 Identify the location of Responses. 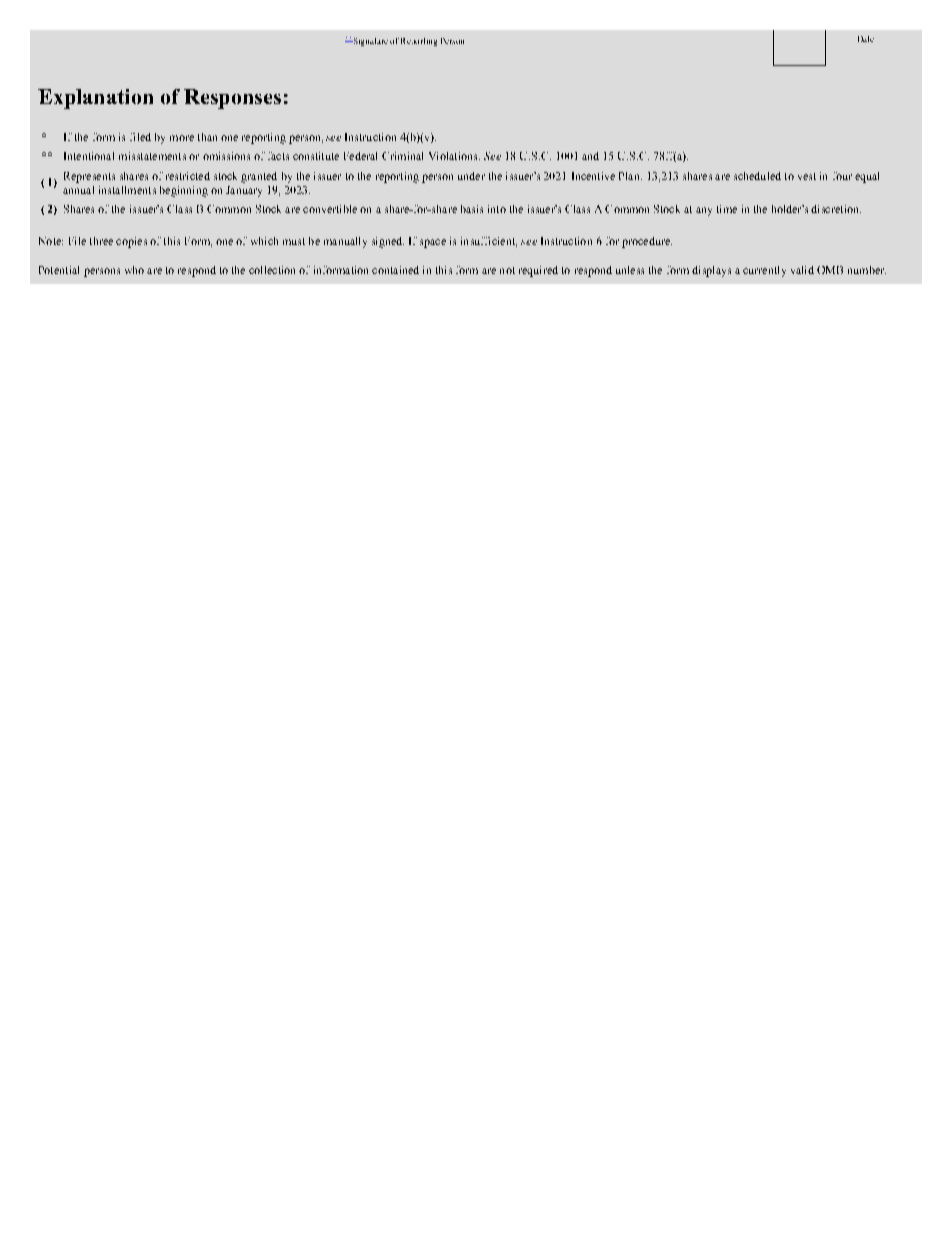
(232, 99).
